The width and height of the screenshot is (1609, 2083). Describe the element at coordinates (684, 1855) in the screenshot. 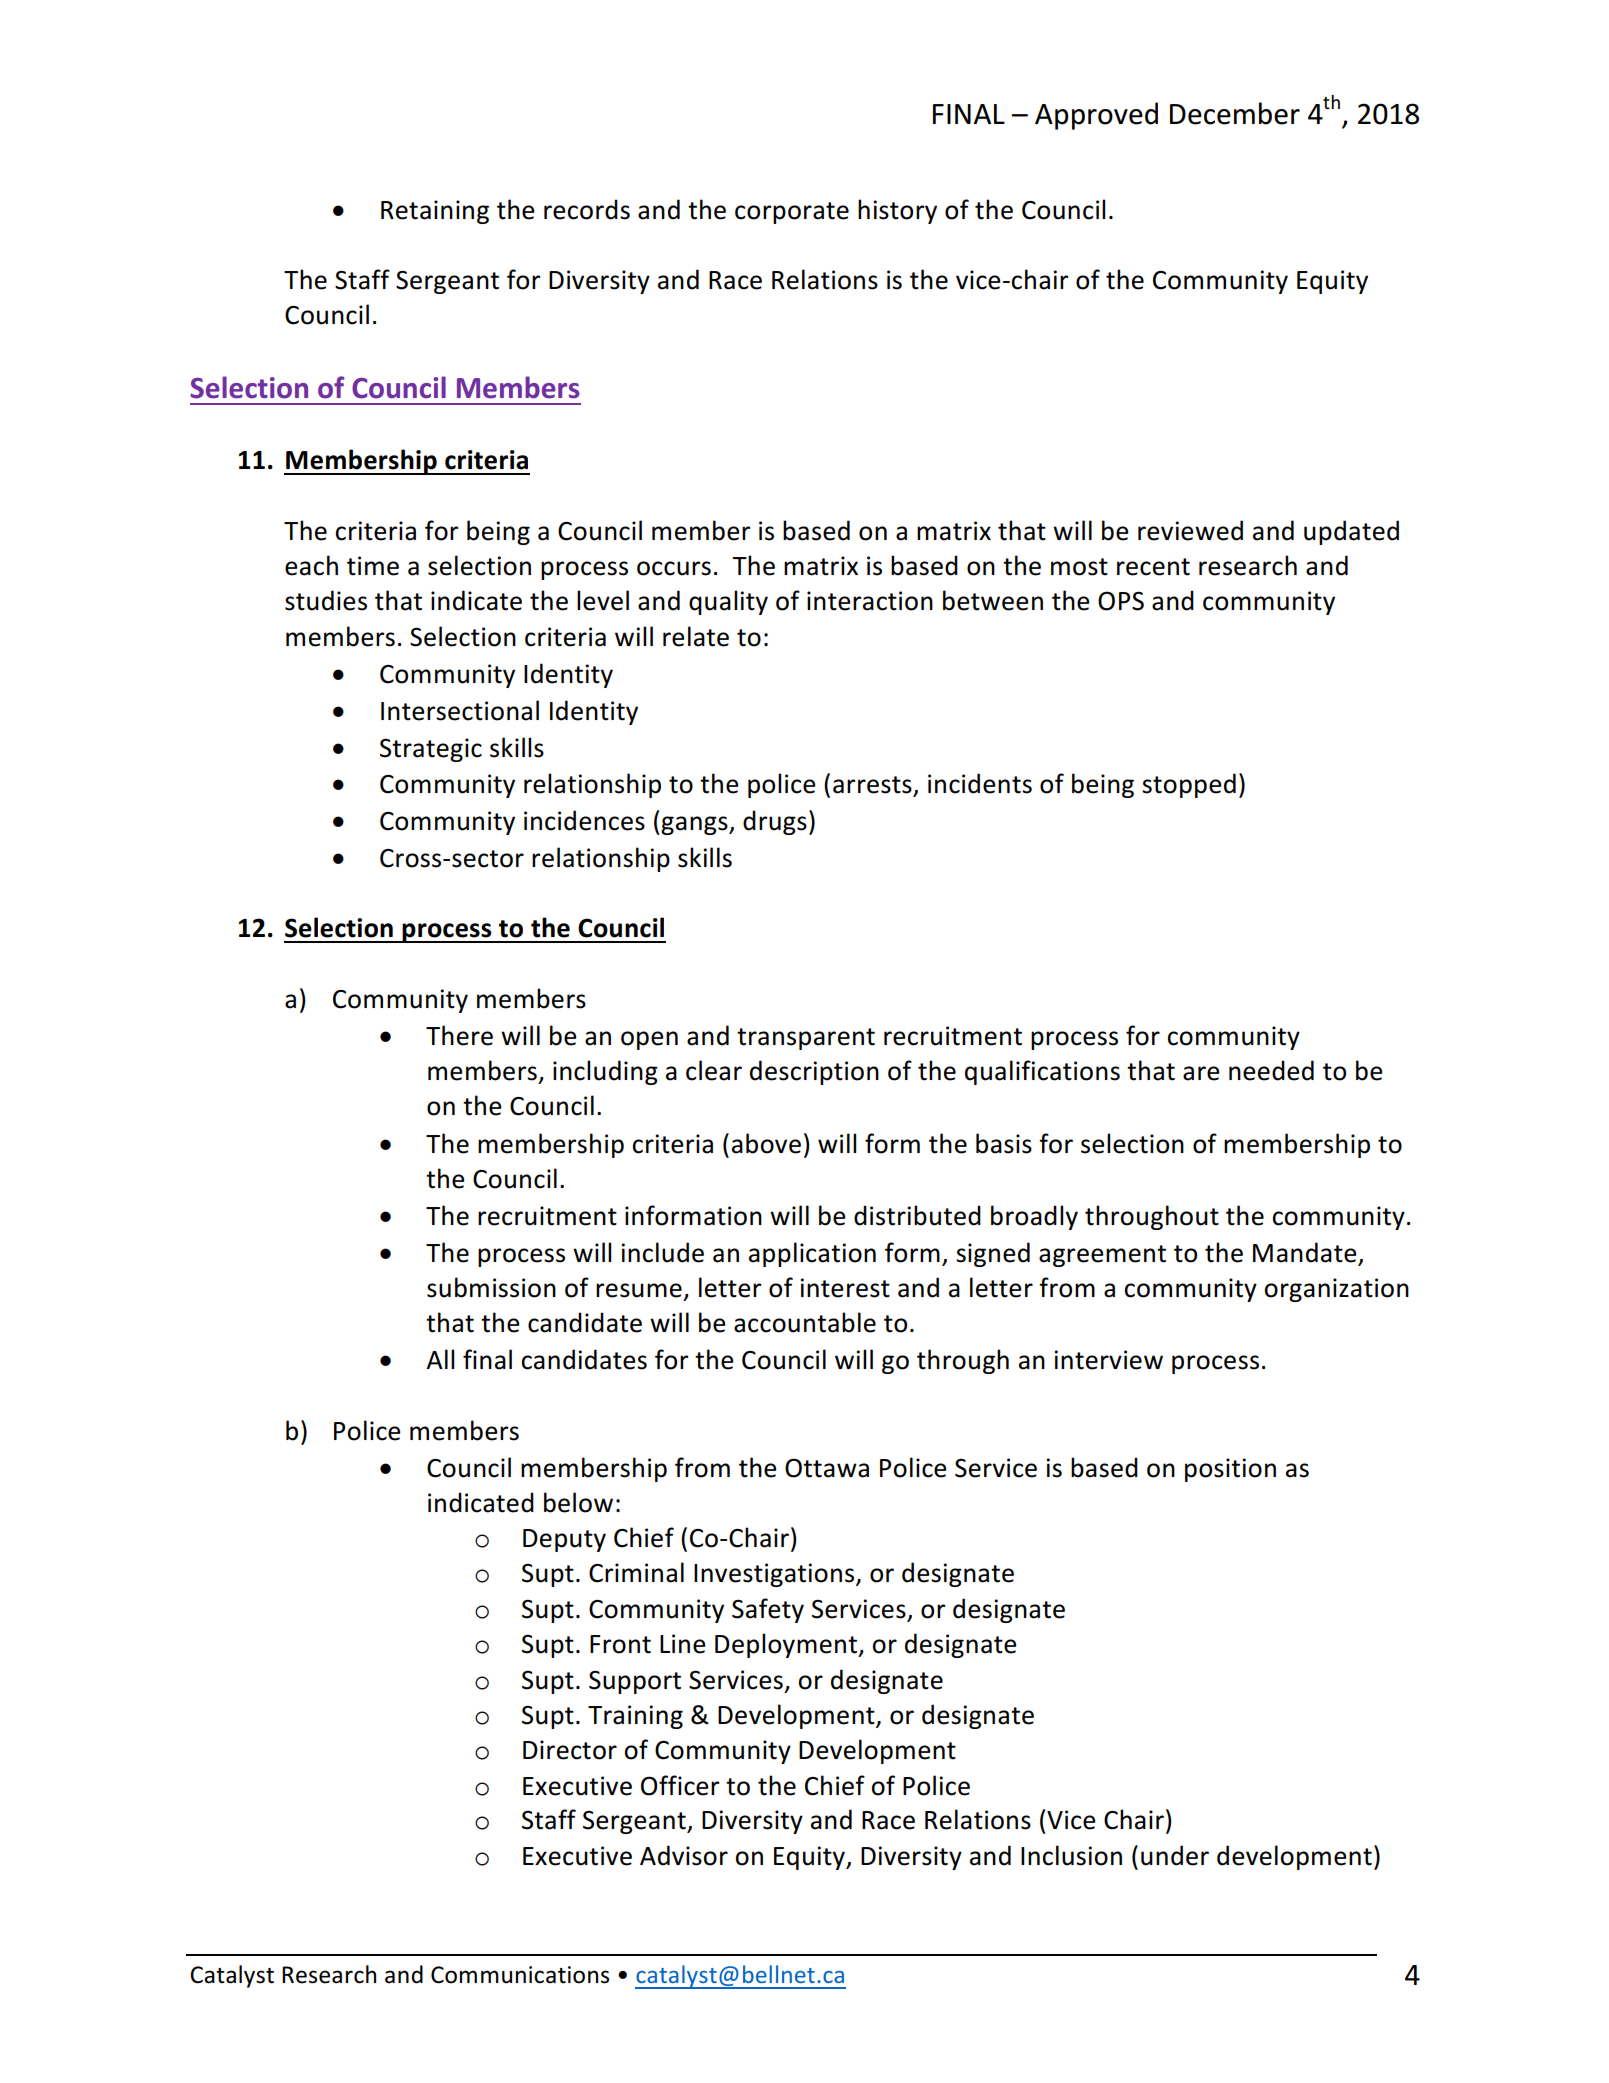

I see `Advisor` at that location.
